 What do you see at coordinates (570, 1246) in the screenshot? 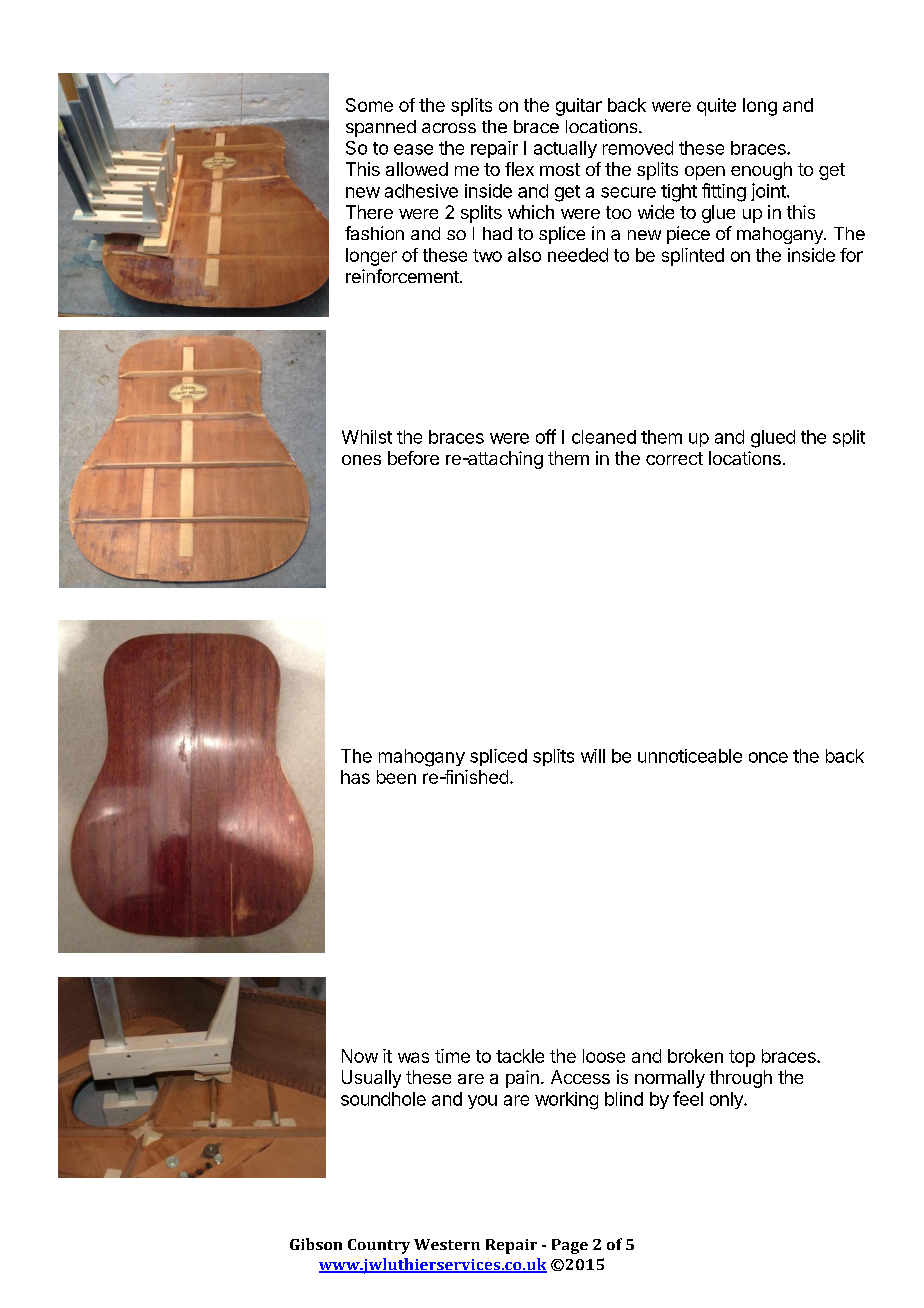
I see `Page` at bounding box center [570, 1246].
